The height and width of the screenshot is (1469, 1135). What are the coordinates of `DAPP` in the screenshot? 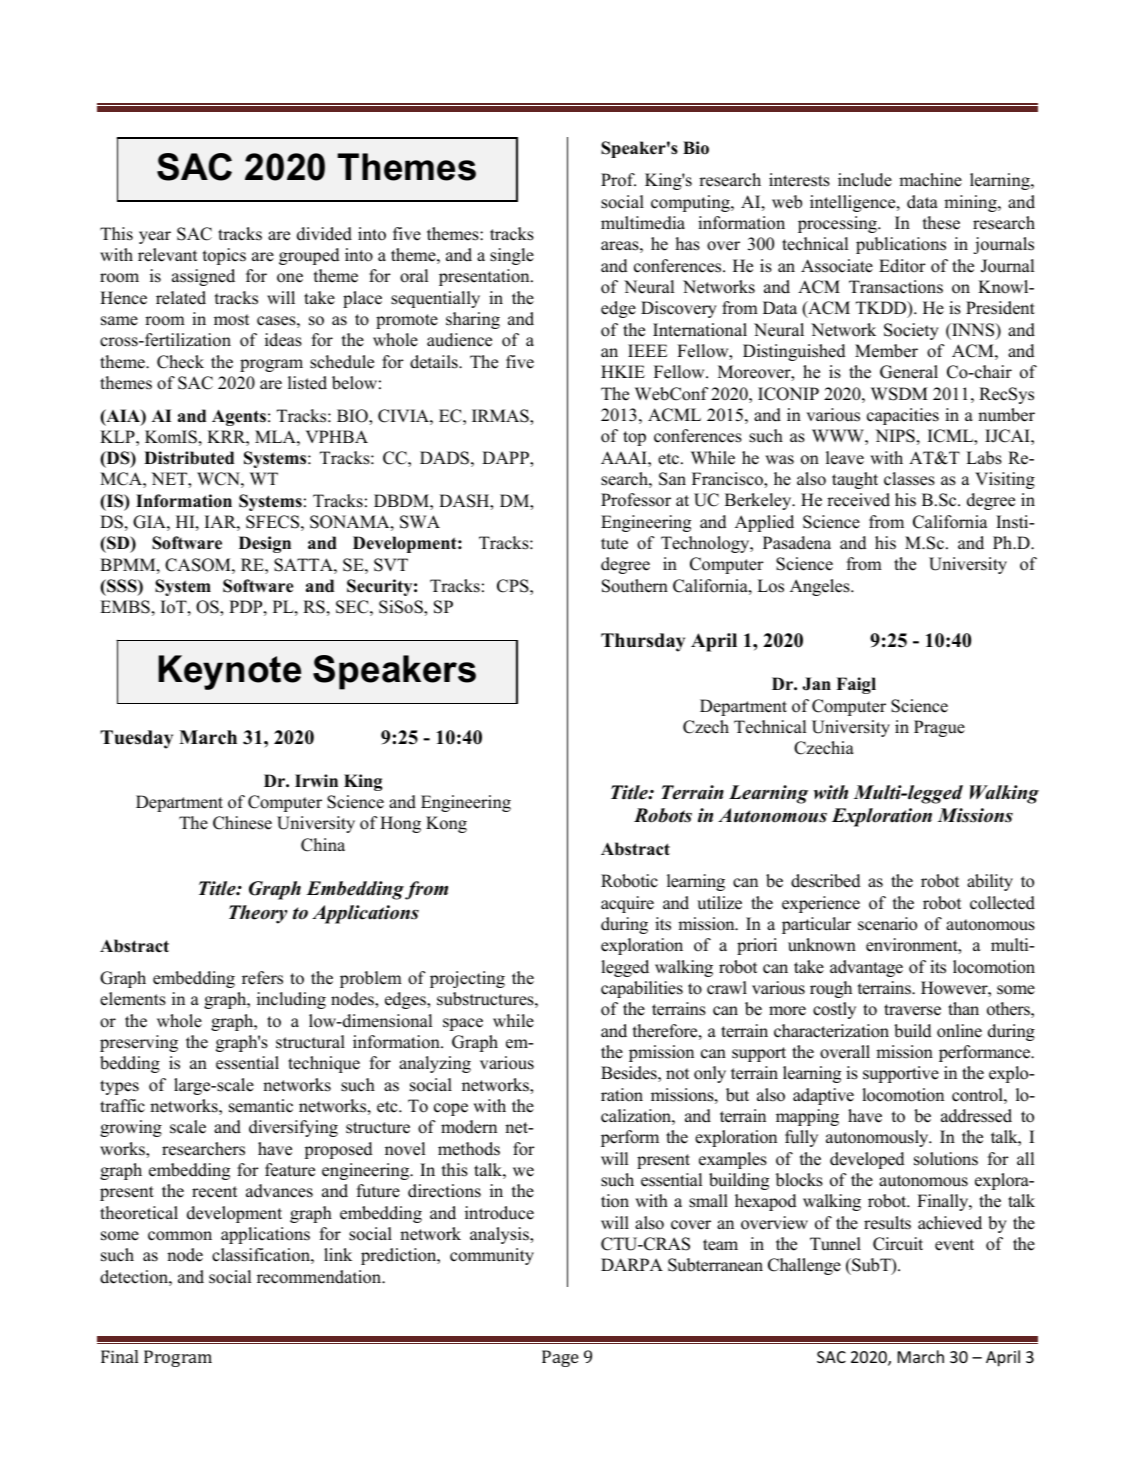 It's located at (506, 459).
